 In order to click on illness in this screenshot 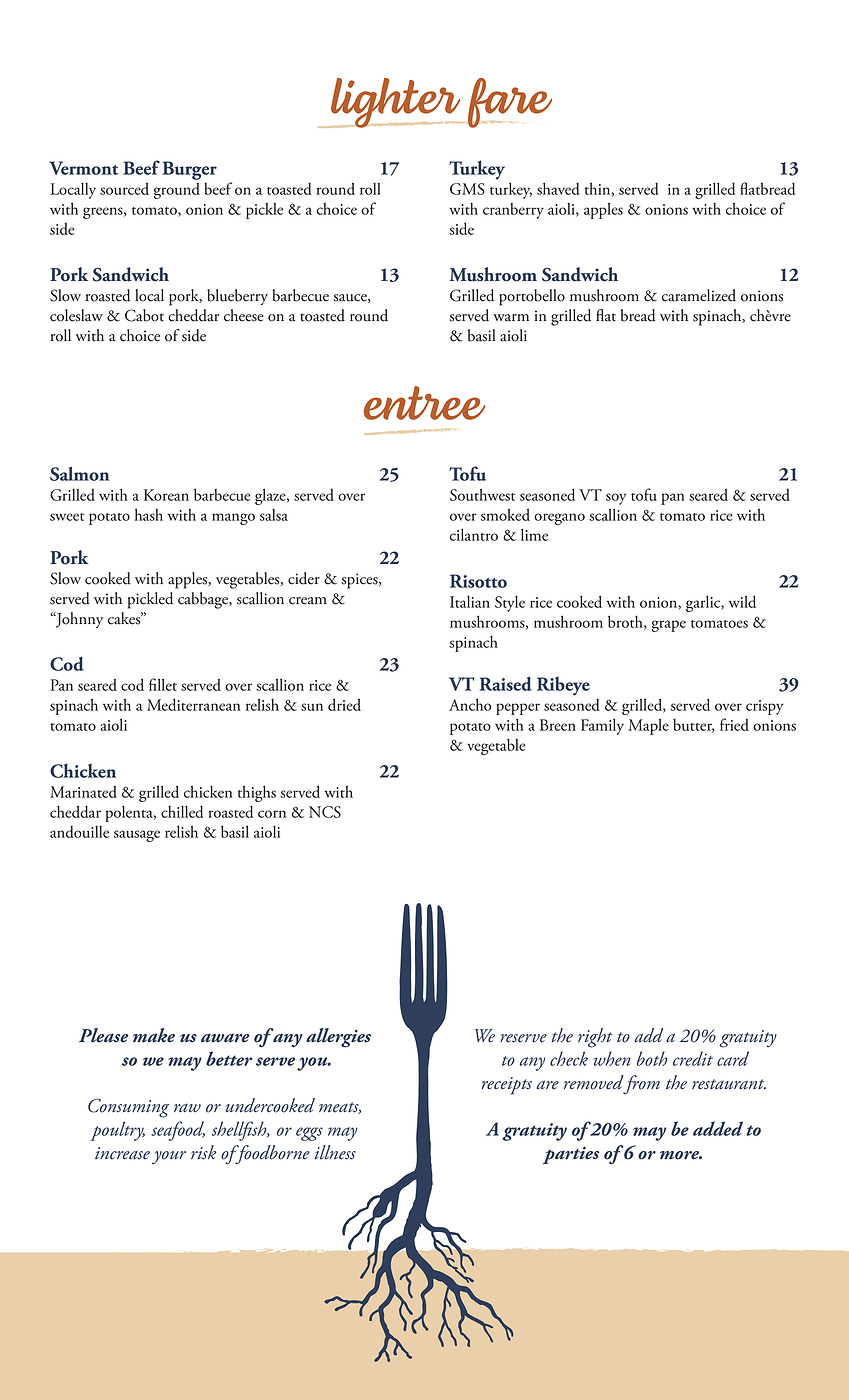, I will do `click(335, 1152)`.
